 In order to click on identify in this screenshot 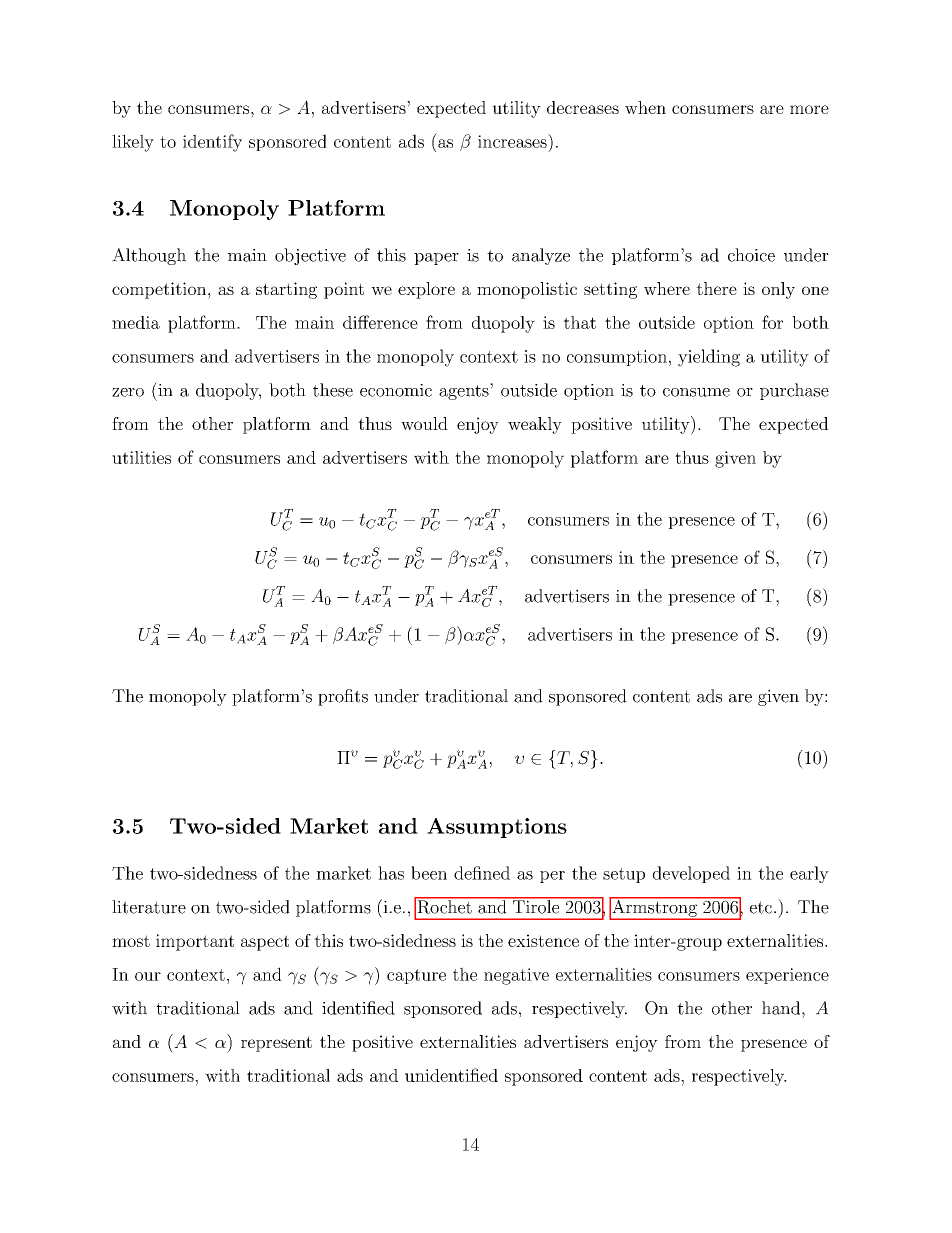, I will do `click(212, 143)`.
